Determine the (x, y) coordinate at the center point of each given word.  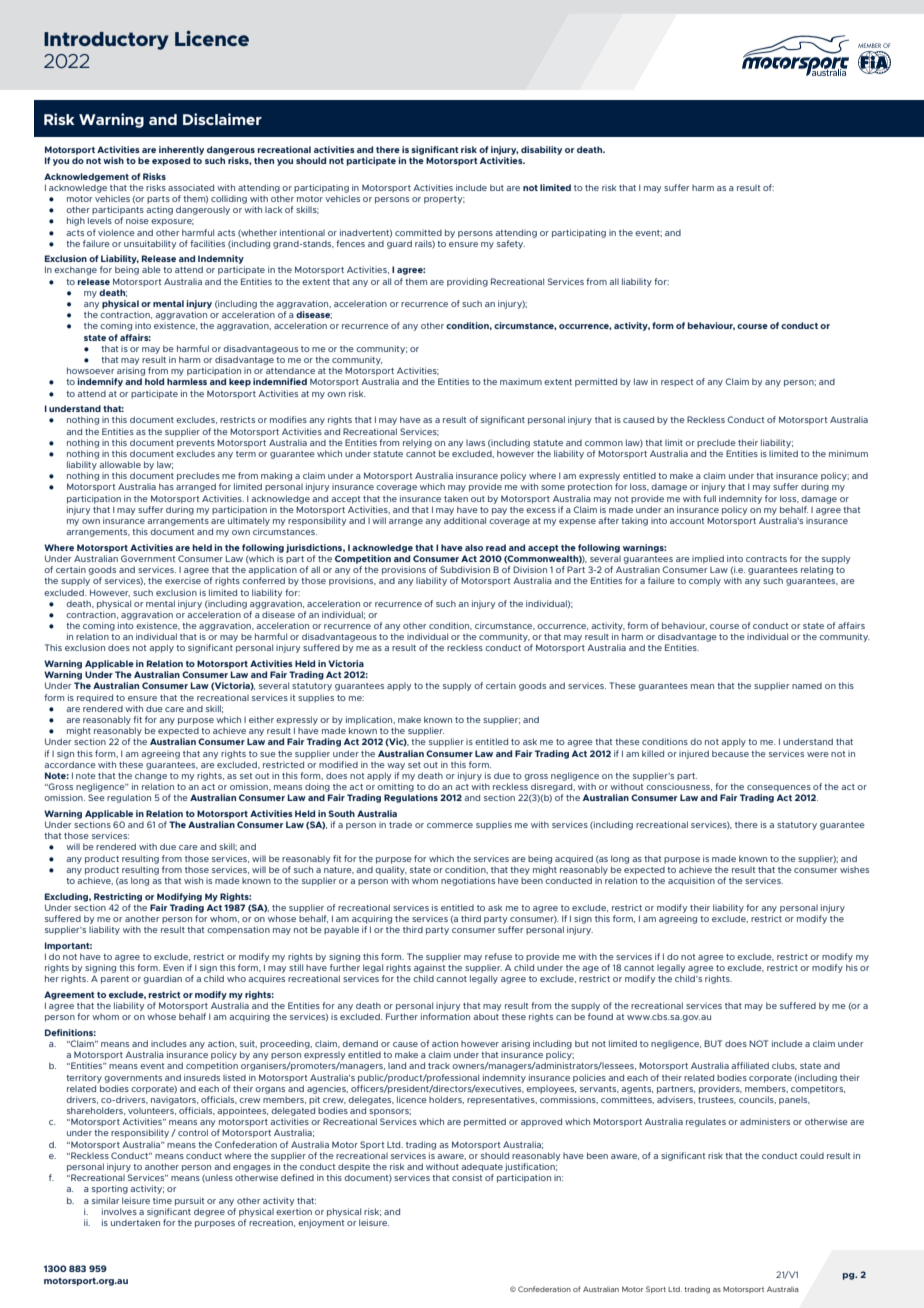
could (812, 1156)
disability (541, 150)
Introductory (106, 41)
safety (511, 244)
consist (467, 1177)
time (162, 1200)
